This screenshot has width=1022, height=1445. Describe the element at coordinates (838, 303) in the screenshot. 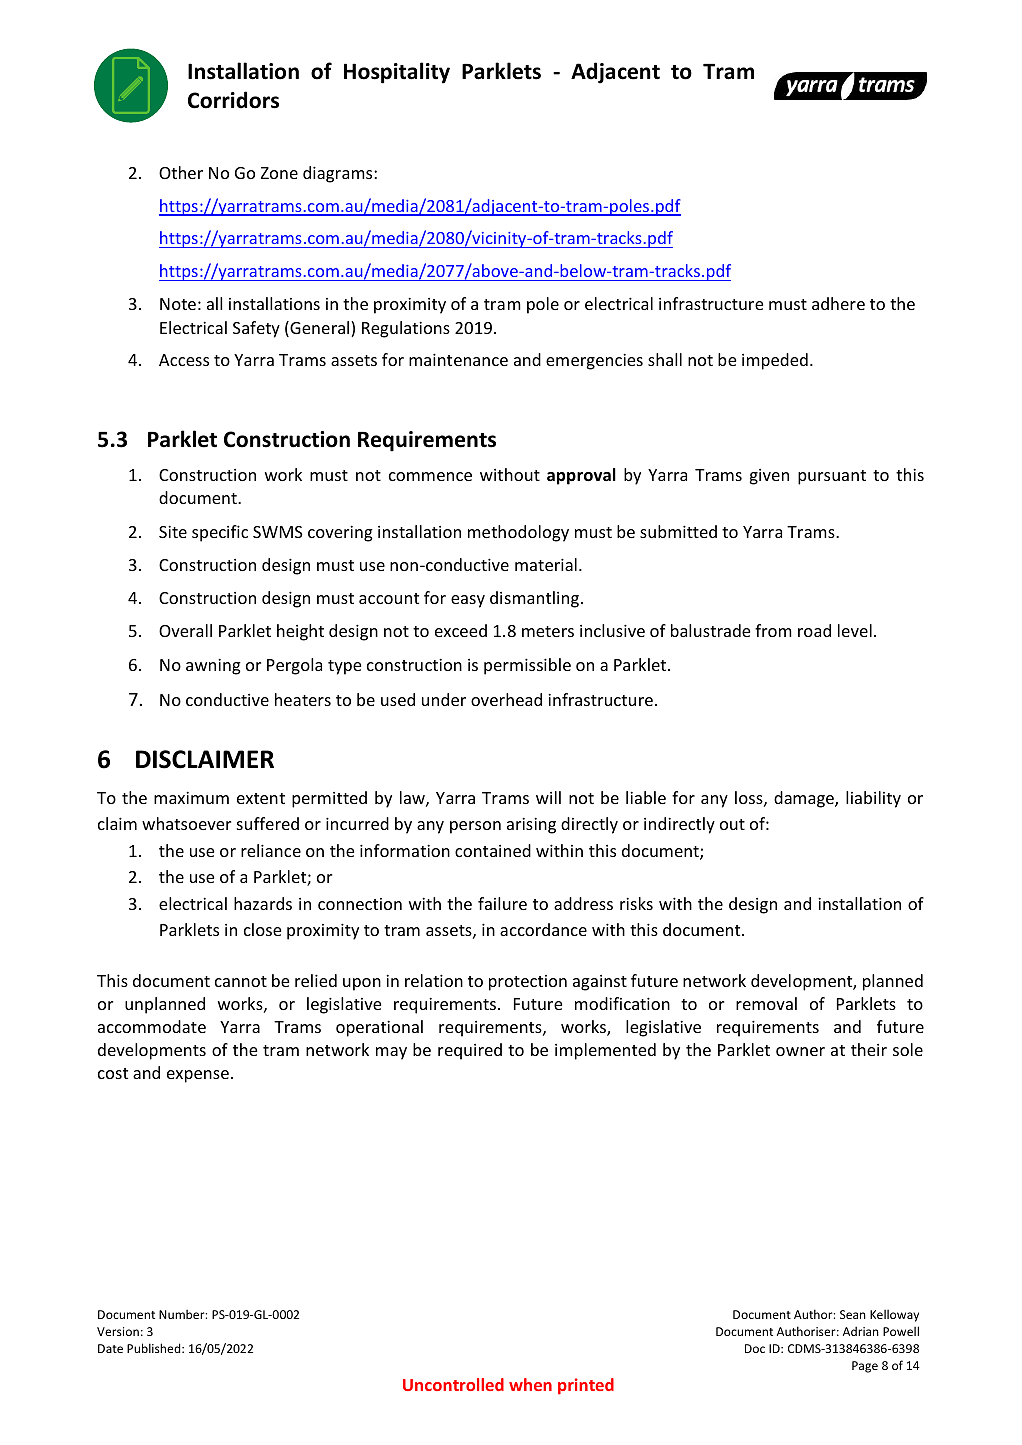

I see `adhere` at that location.
